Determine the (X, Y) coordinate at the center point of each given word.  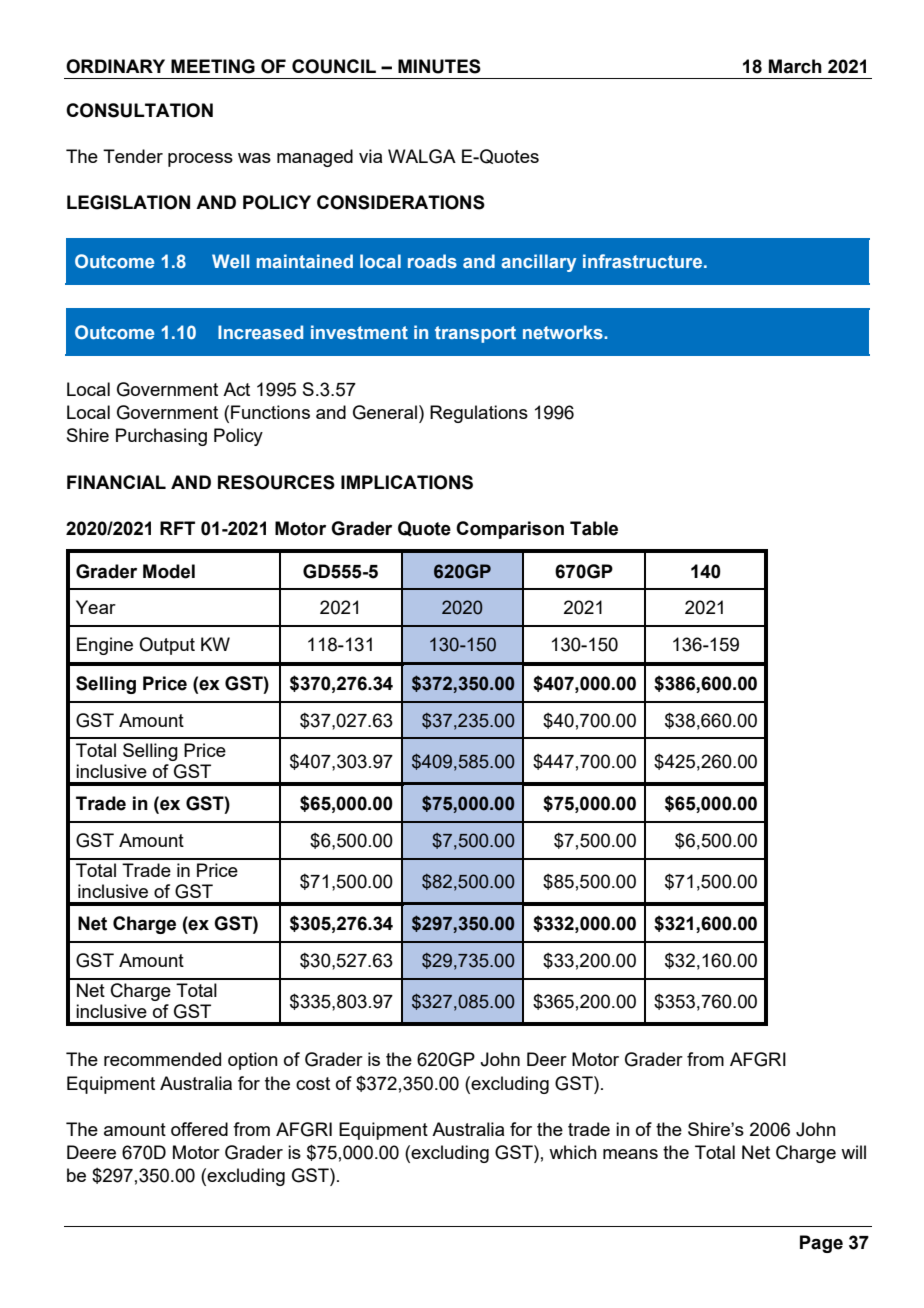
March (795, 66)
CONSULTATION (139, 110)
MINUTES (439, 66)
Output (167, 646)
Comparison (510, 530)
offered (199, 1129)
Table (594, 528)
